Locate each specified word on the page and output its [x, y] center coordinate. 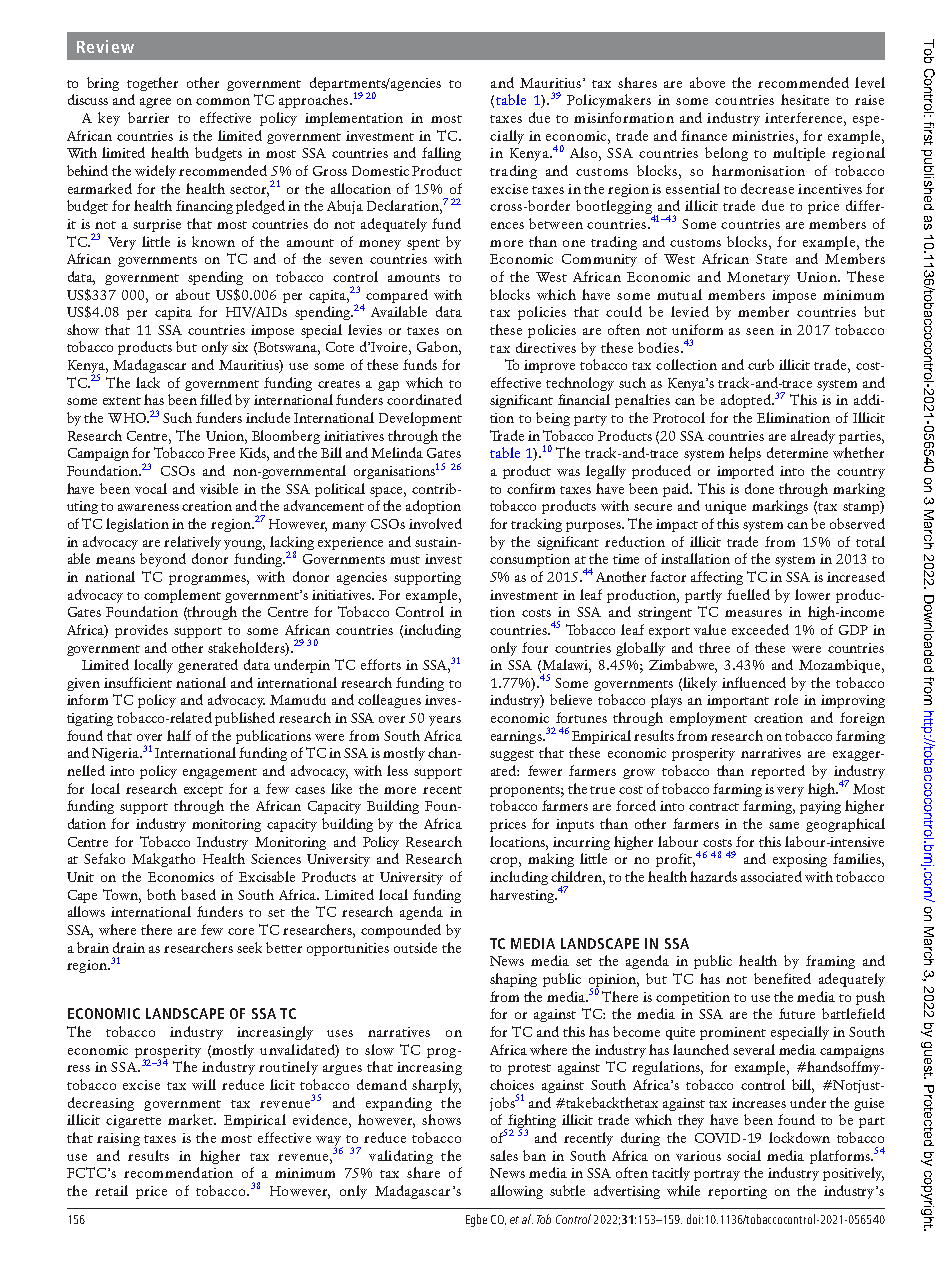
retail [111, 1190]
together [152, 84]
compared [397, 296]
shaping [513, 980]
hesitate [805, 99]
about [193, 294]
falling [441, 154]
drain [129, 947]
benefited [782, 978]
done [759, 488]
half [179, 735]
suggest [512, 755]
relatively [192, 543]
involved [435, 523]
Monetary [758, 278]
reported [778, 772]
